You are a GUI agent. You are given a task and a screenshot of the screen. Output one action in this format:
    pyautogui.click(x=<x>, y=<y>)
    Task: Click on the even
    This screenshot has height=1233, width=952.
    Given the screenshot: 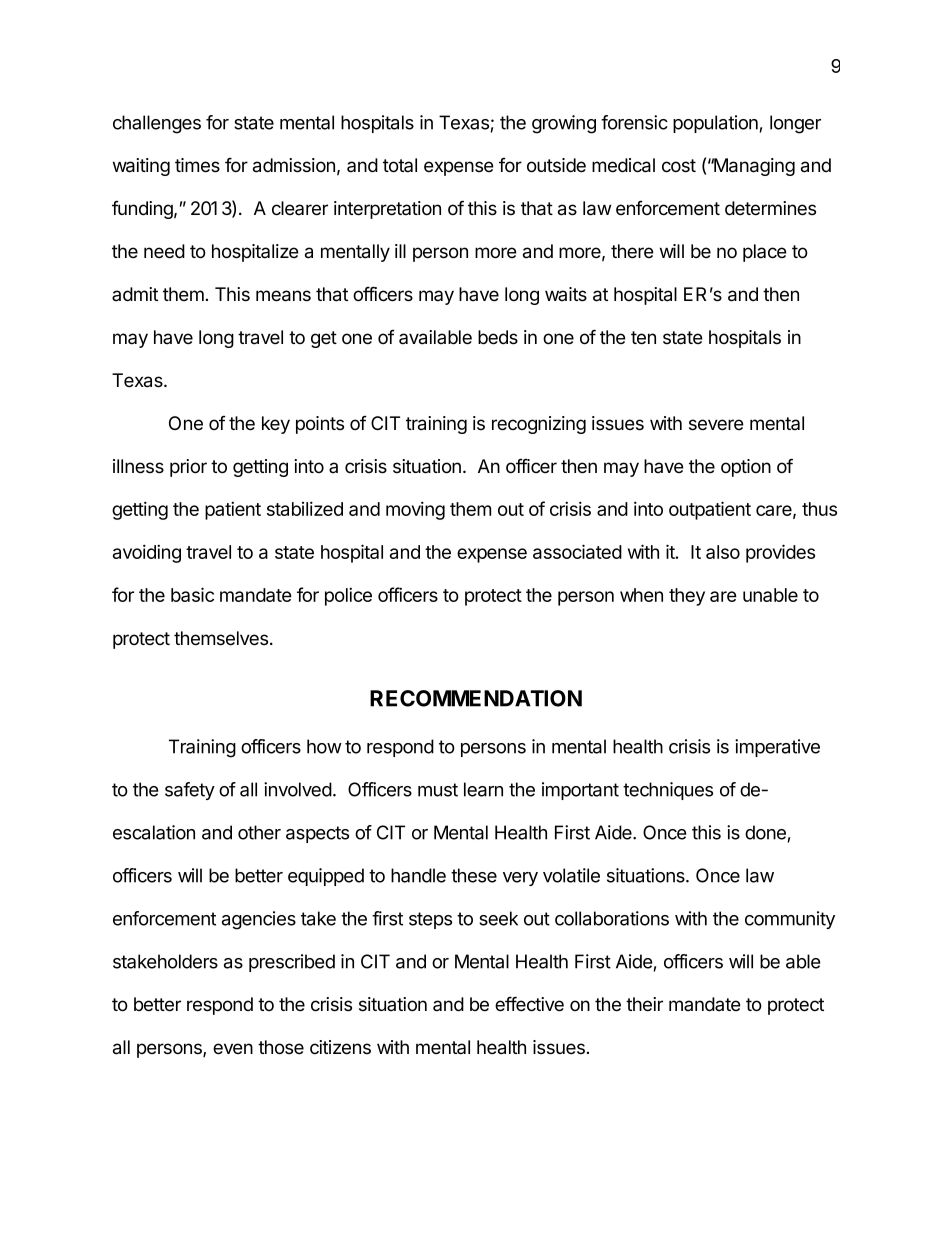 What is the action you would take?
    pyautogui.click(x=233, y=1049)
